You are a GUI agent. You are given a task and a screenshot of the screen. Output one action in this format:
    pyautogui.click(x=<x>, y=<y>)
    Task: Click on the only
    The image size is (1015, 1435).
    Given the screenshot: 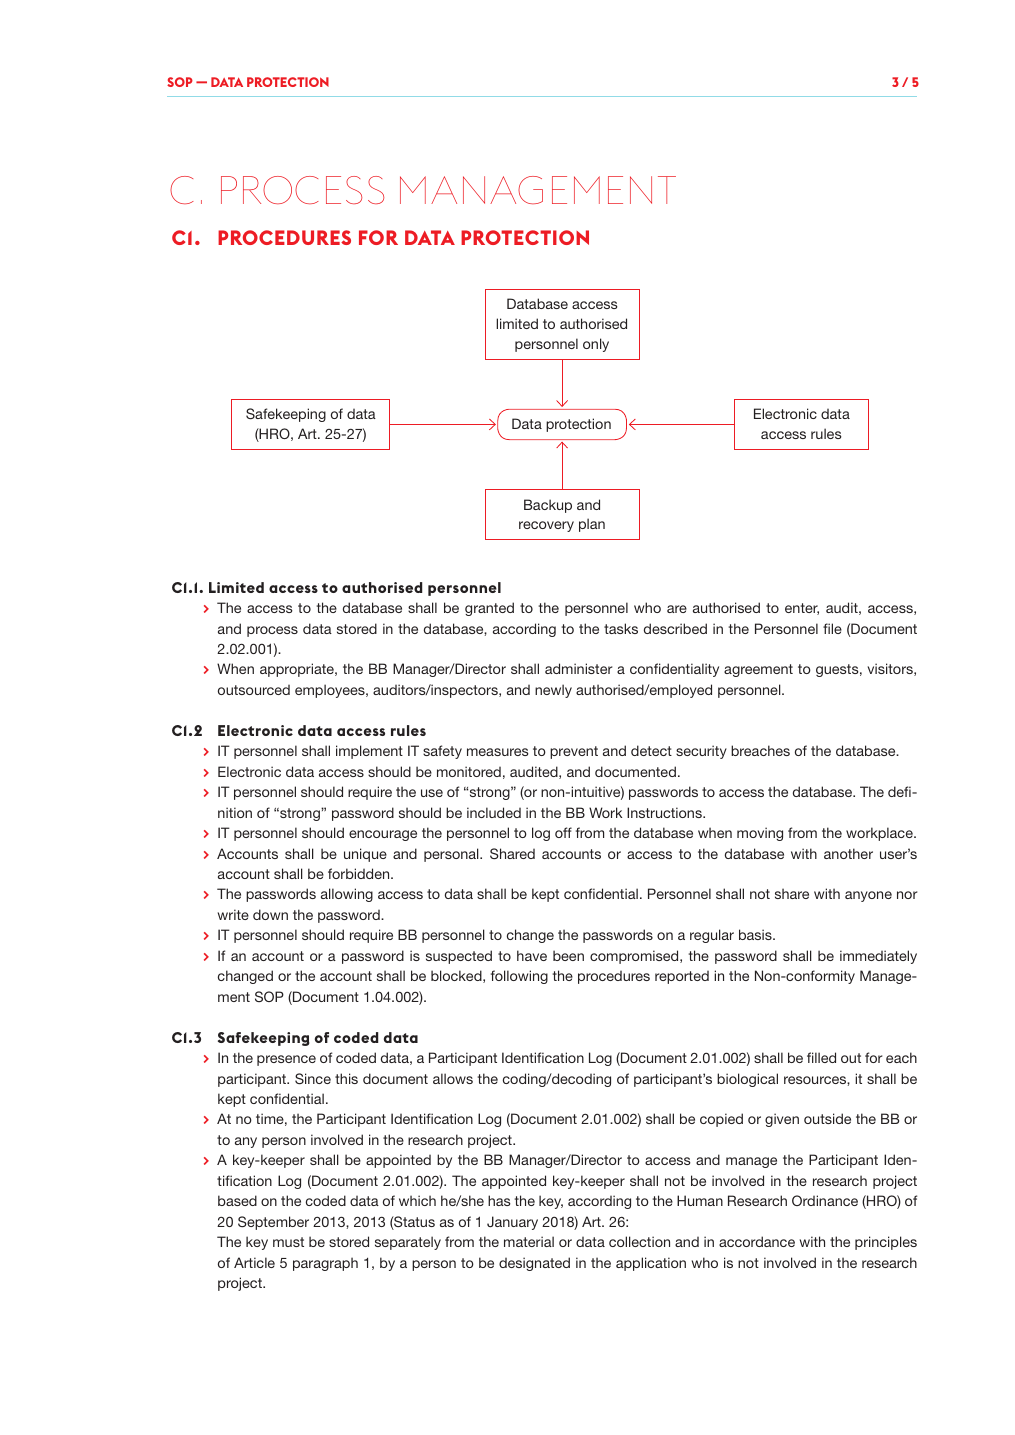 What is the action you would take?
    pyautogui.click(x=596, y=345)
